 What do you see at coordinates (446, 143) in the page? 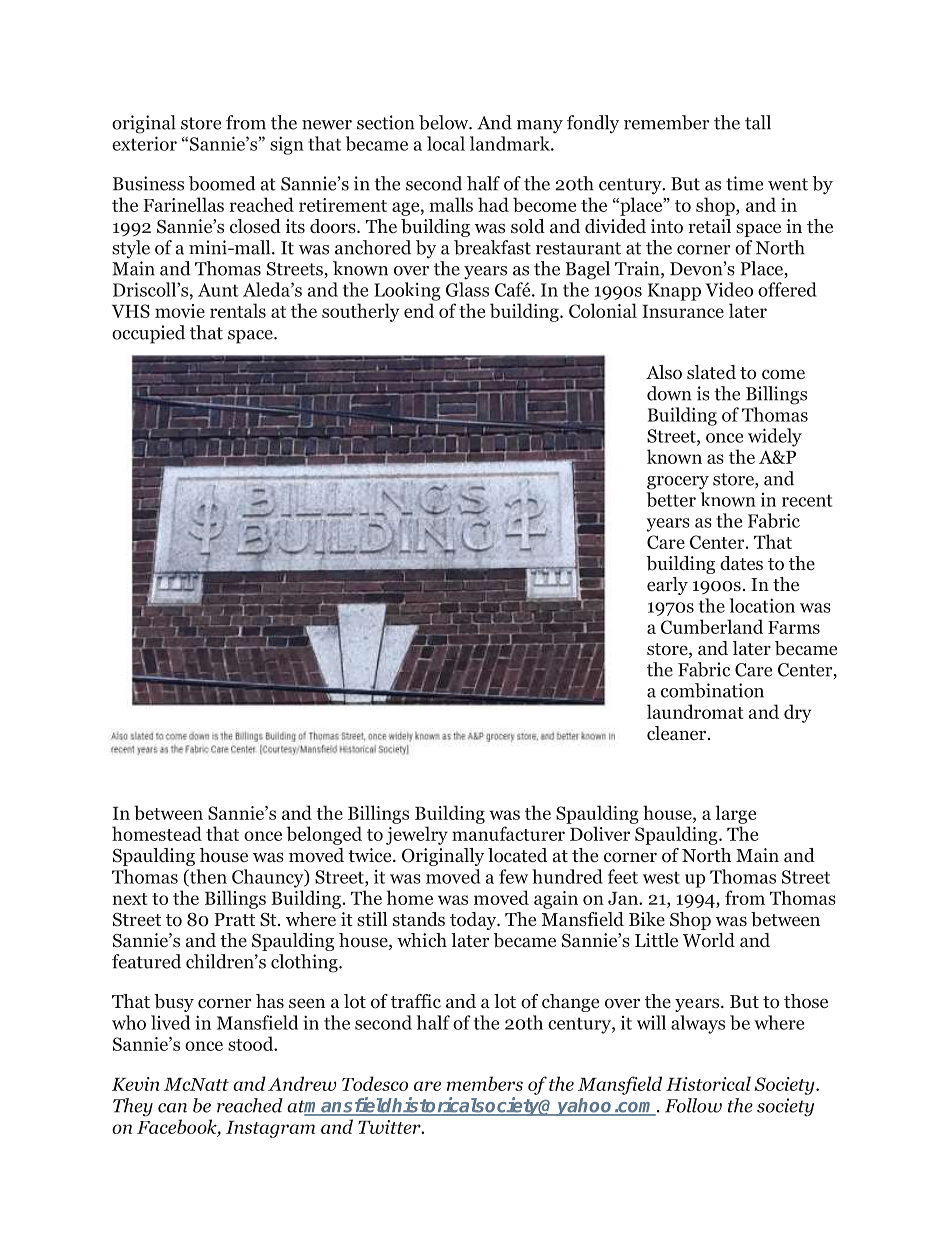
I see `local` at bounding box center [446, 143].
